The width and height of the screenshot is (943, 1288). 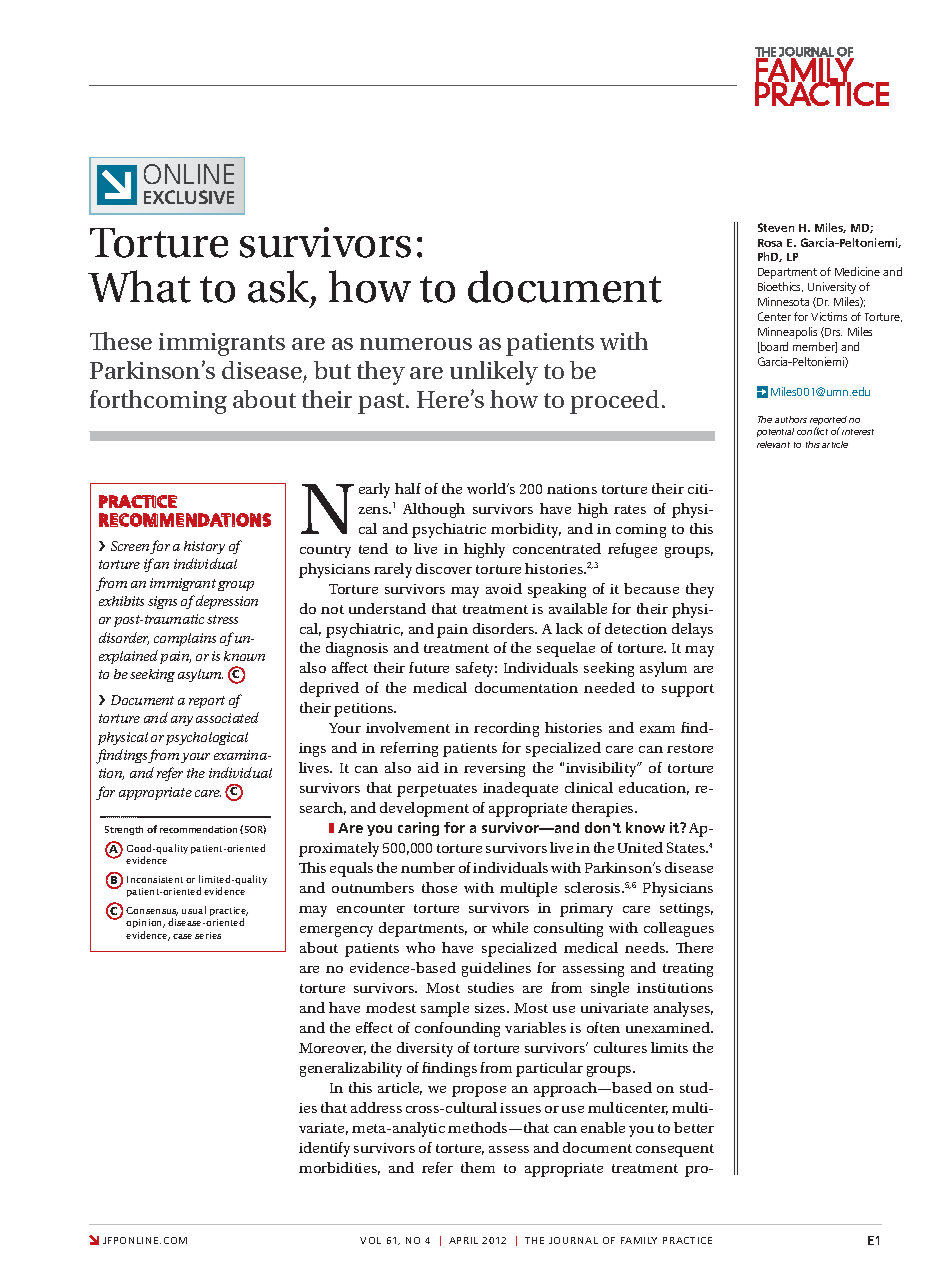 I want to click on history, so click(x=204, y=547).
